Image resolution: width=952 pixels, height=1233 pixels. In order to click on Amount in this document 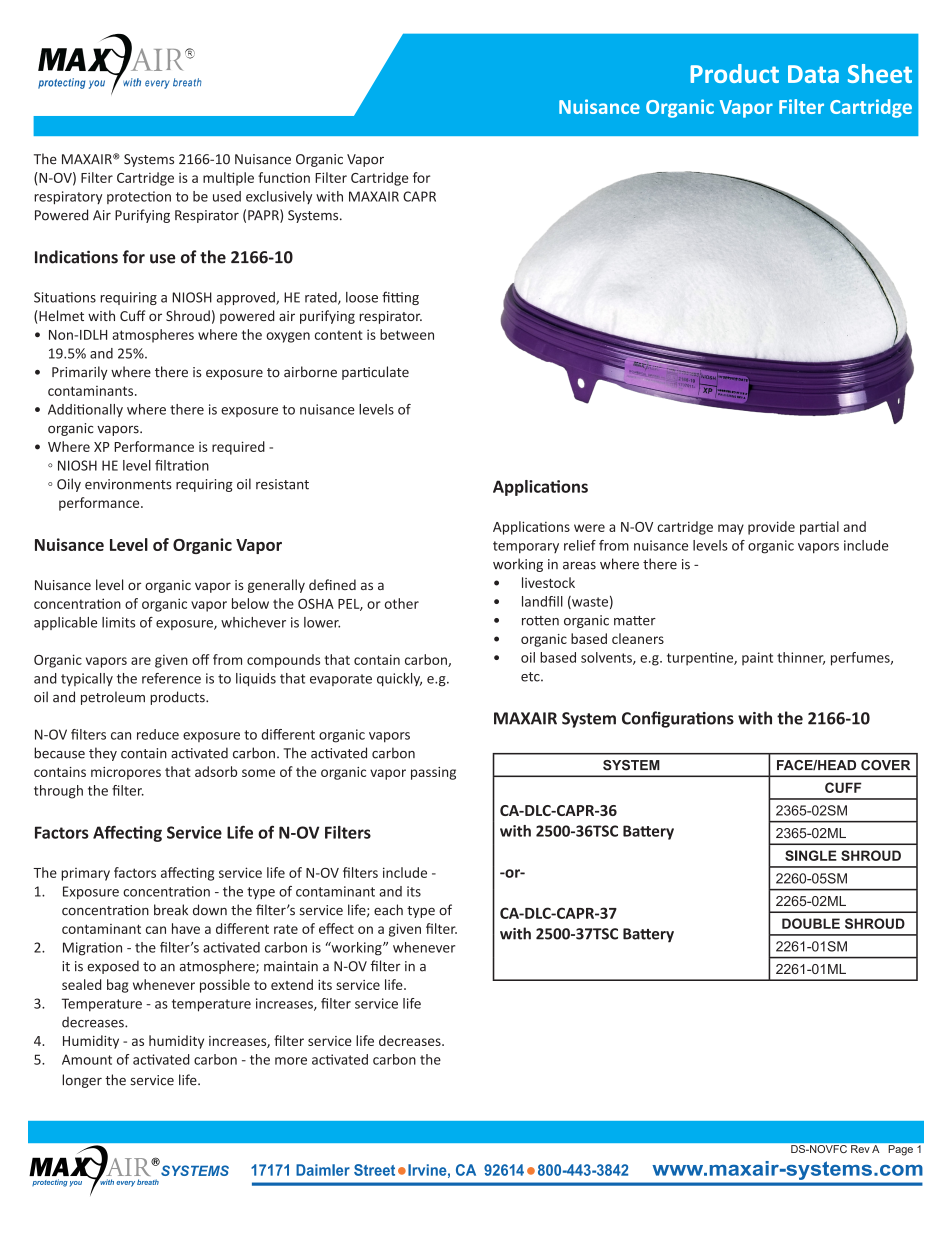, I will do `click(87, 1059)`.
